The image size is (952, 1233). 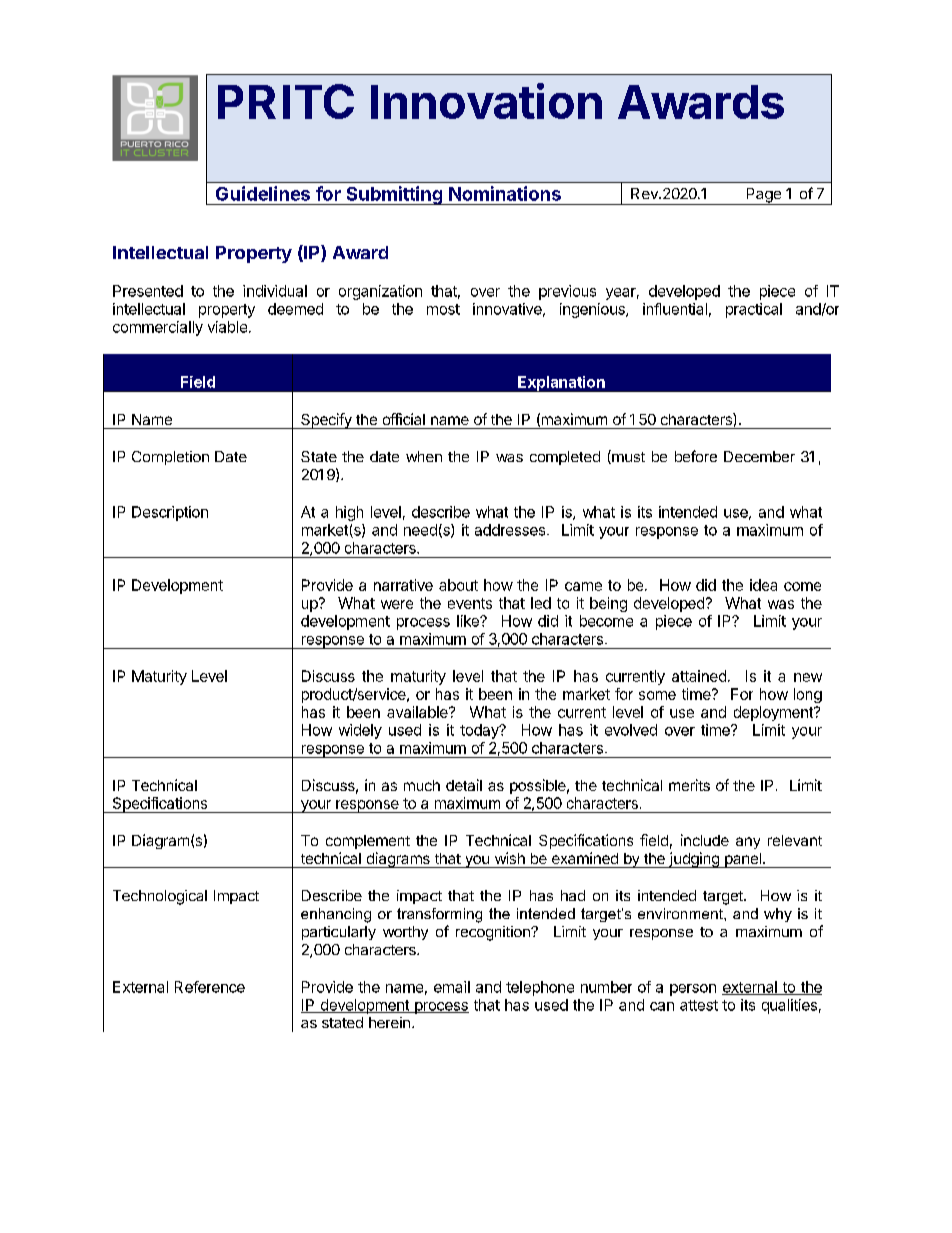 I want to click on about, so click(x=458, y=585).
